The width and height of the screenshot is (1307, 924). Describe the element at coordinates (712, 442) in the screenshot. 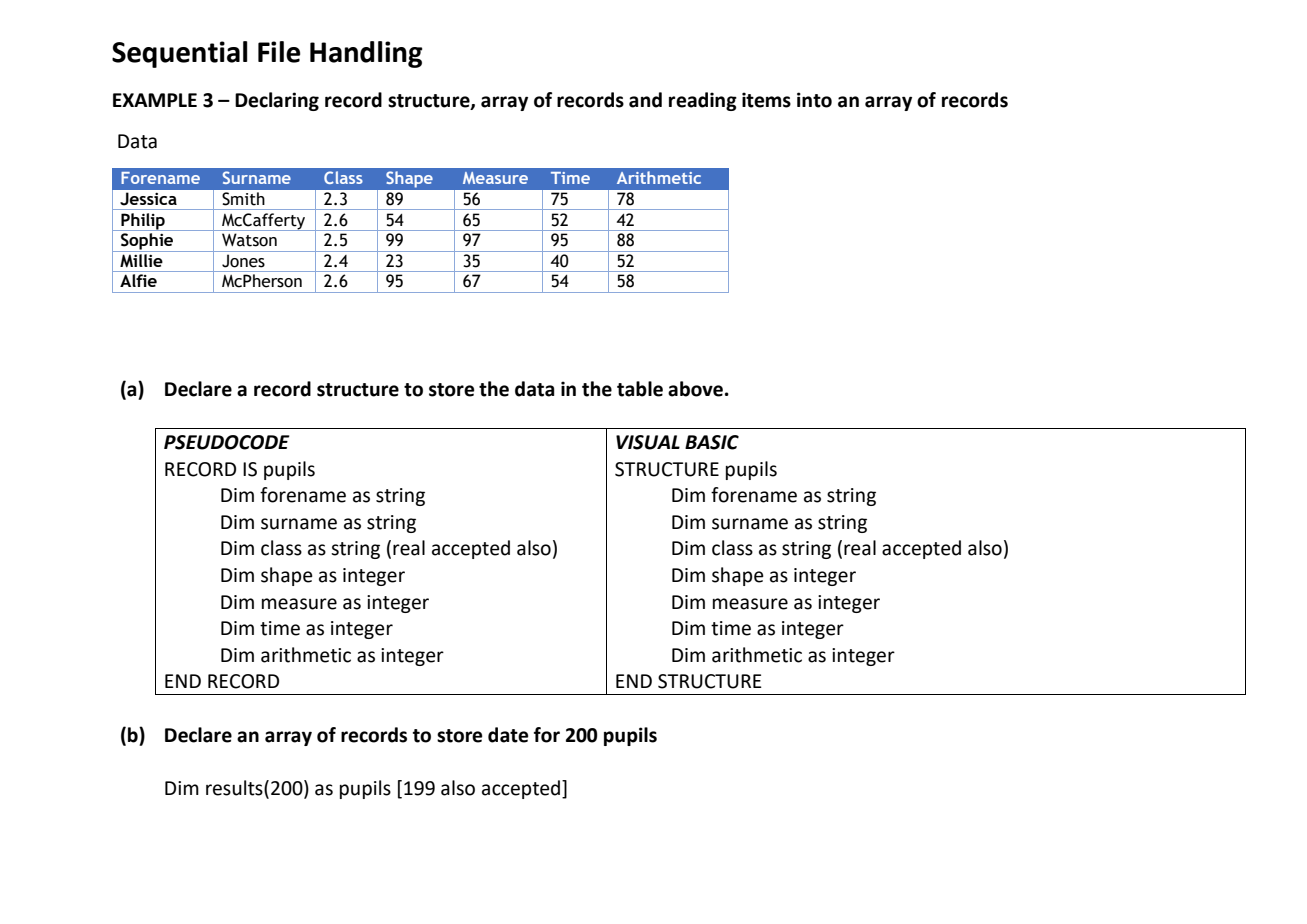

I see `BASIC` at that location.
